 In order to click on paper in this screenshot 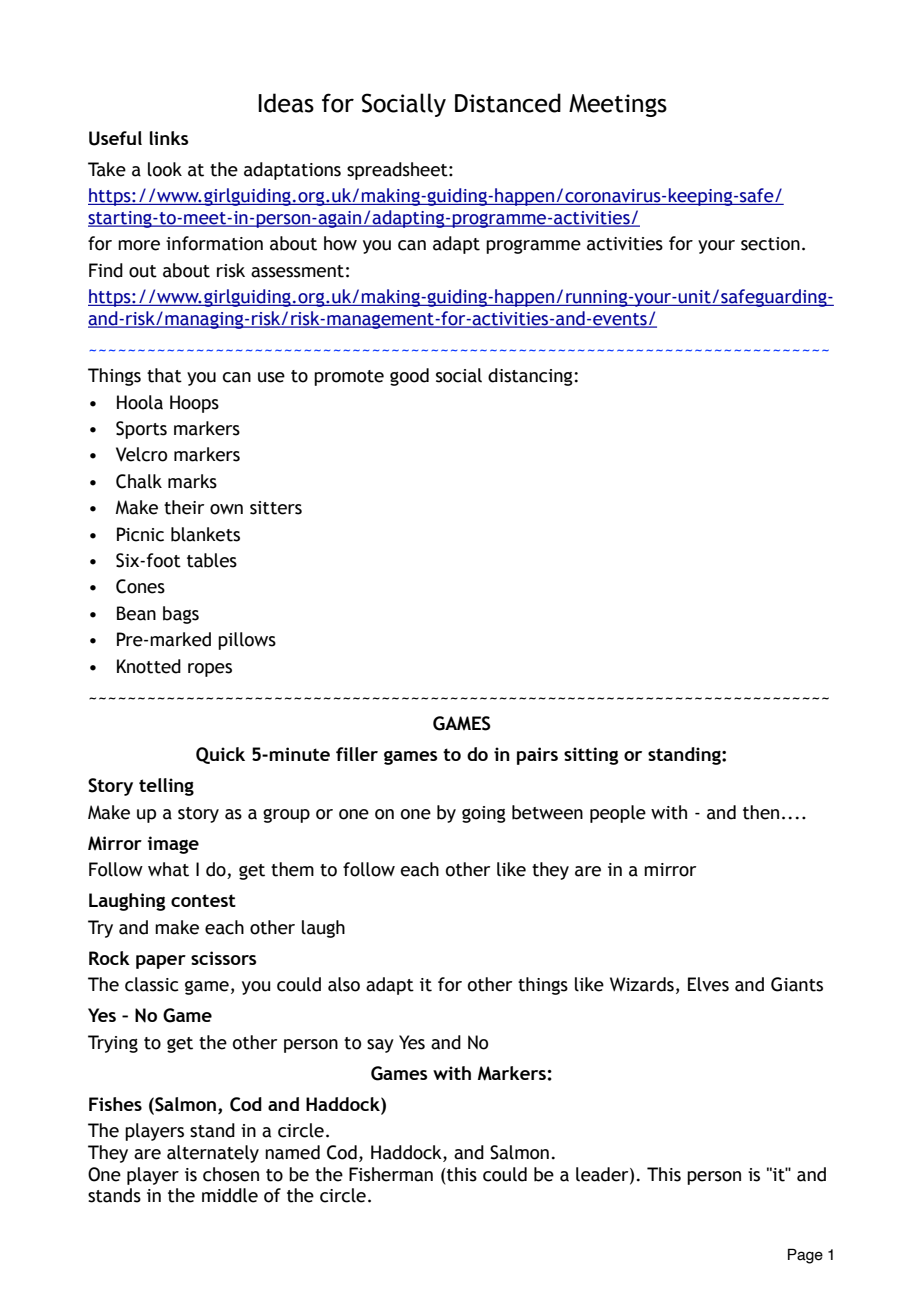, I will do `click(161, 962)`.
